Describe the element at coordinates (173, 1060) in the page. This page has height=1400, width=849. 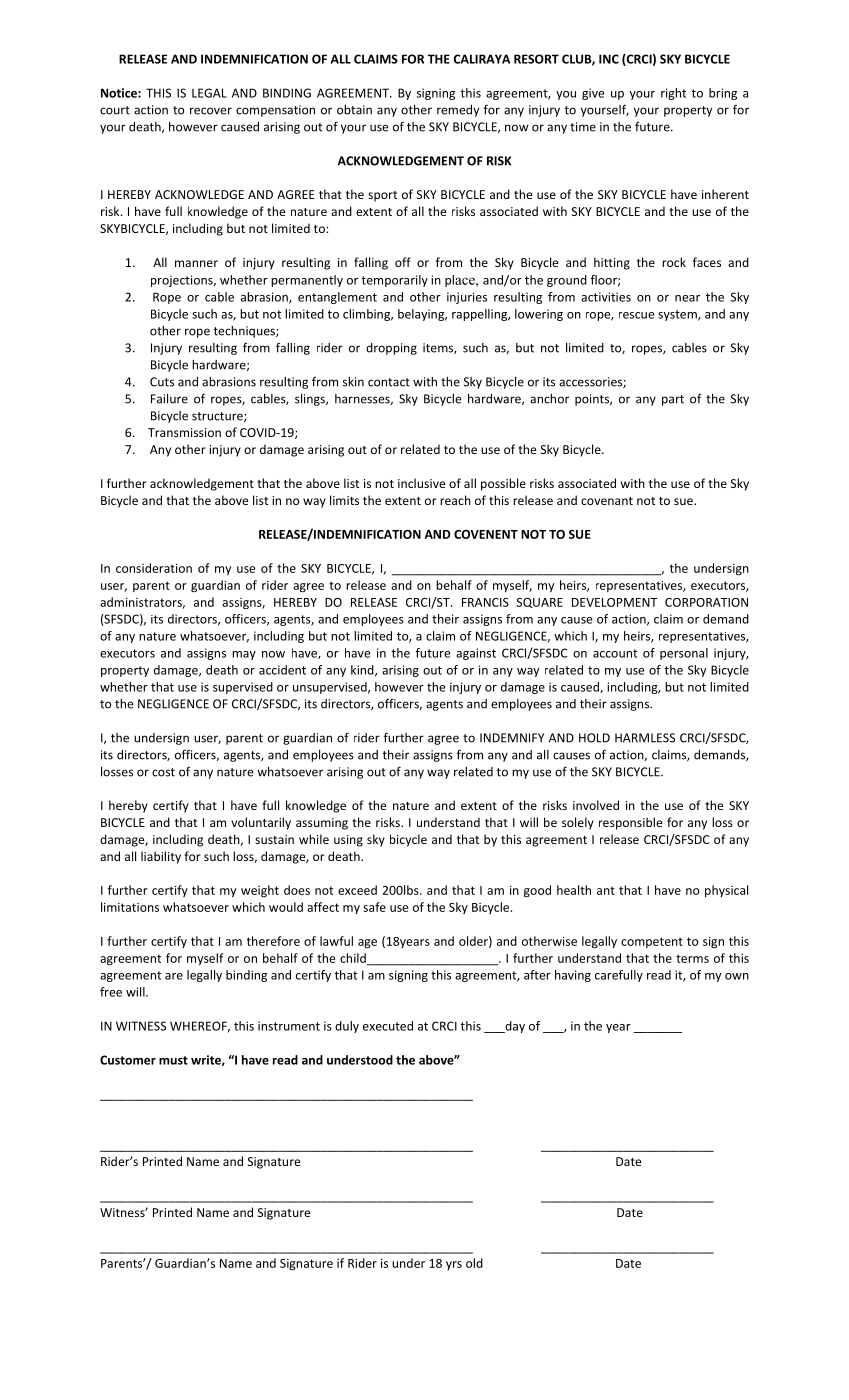
I see `must` at that location.
